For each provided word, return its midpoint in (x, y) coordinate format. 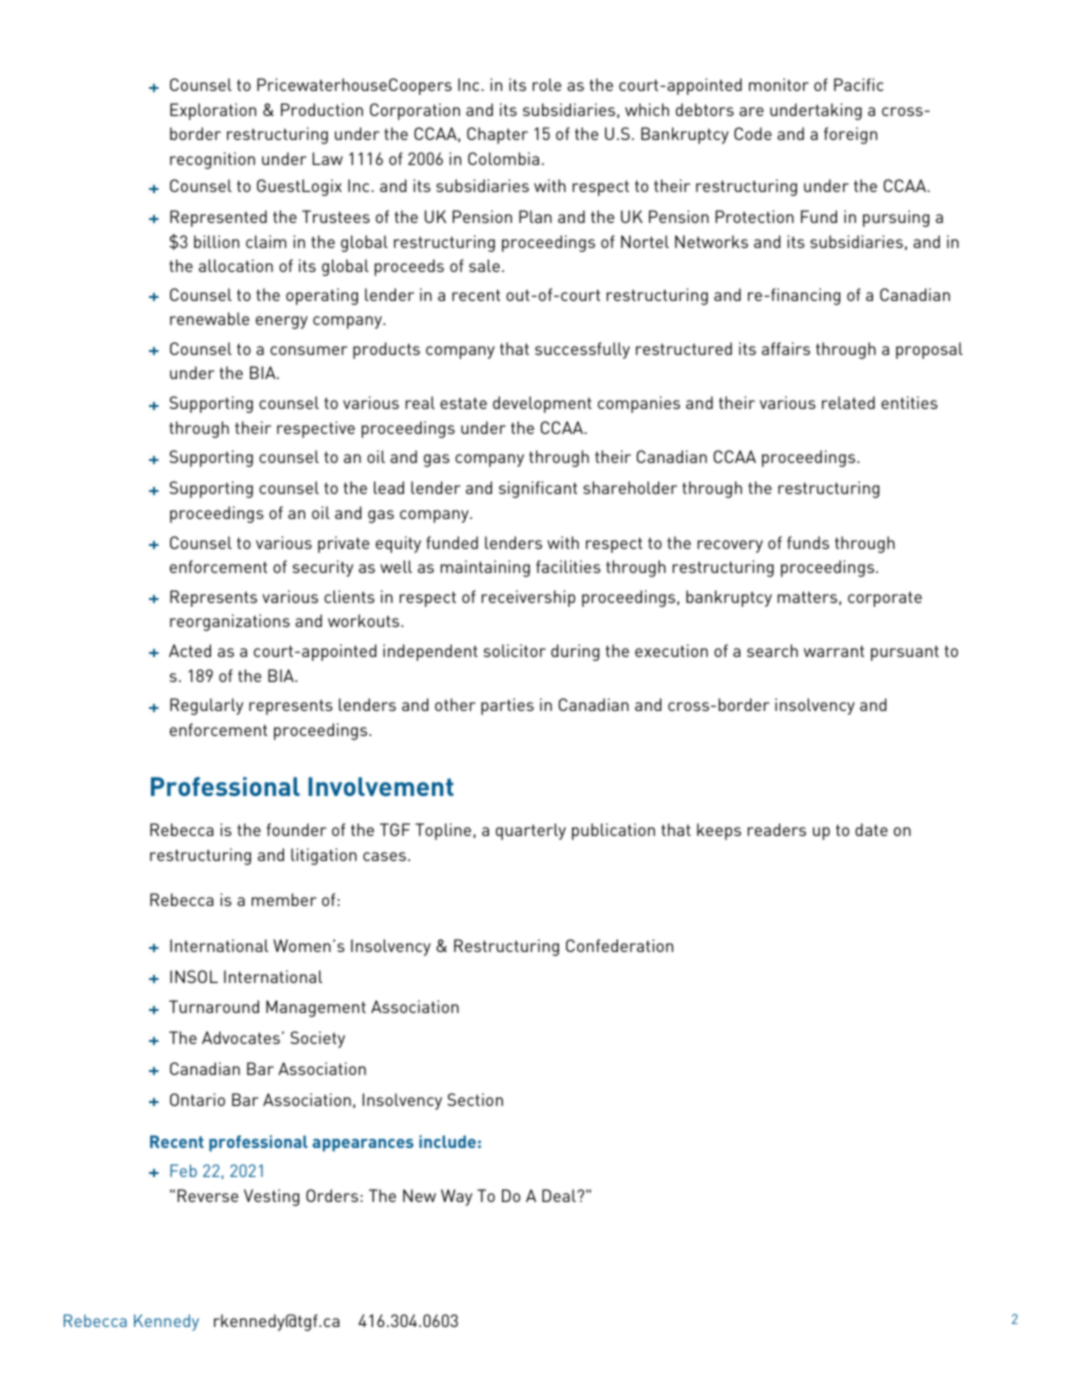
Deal (560, 1195)
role (547, 84)
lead (389, 487)
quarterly (531, 831)
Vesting (271, 1197)
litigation (324, 856)
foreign (850, 135)
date (871, 829)
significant (538, 489)
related (848, 402)
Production (322, 109)
